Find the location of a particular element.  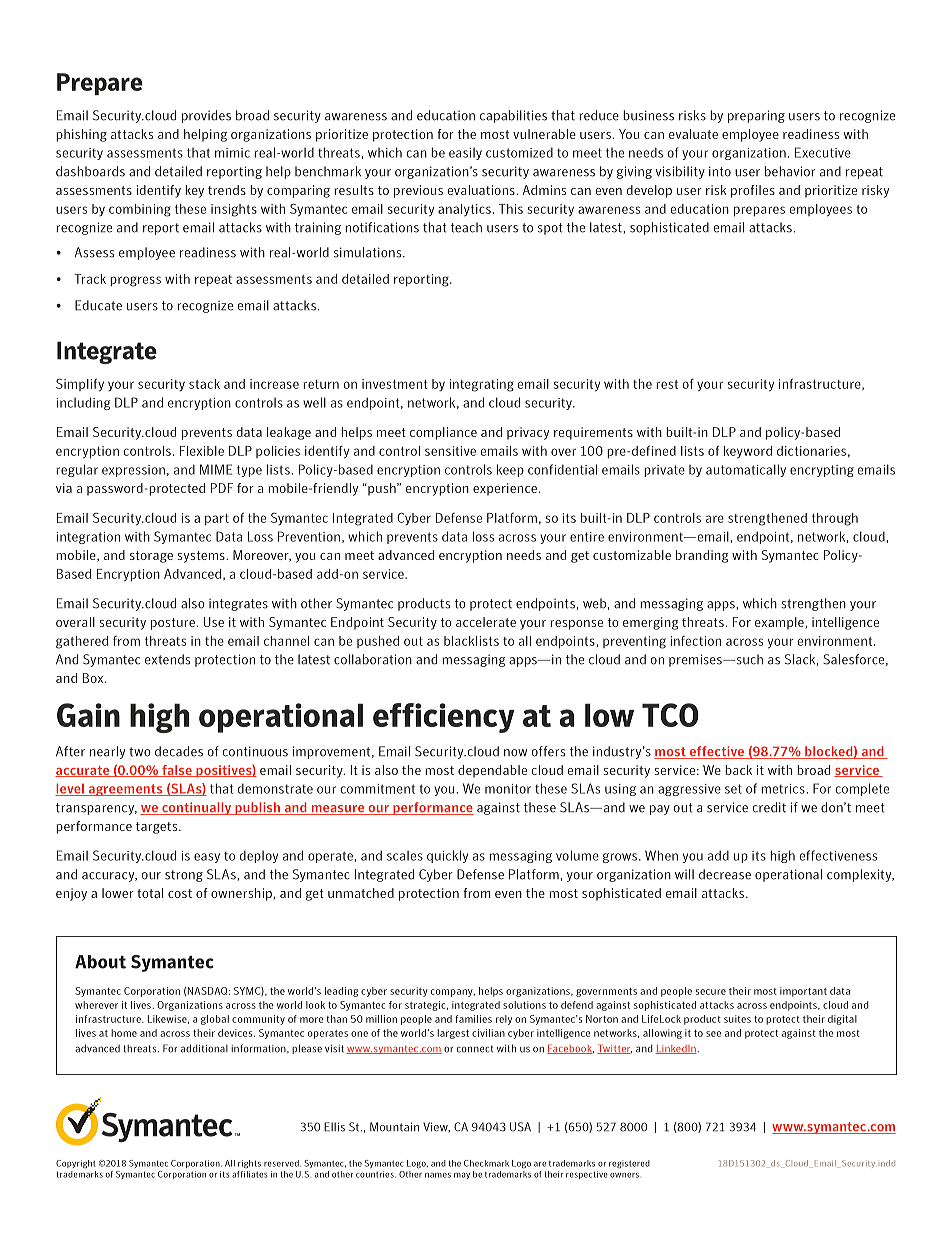

registered is located at coordinates (629, 1164).
